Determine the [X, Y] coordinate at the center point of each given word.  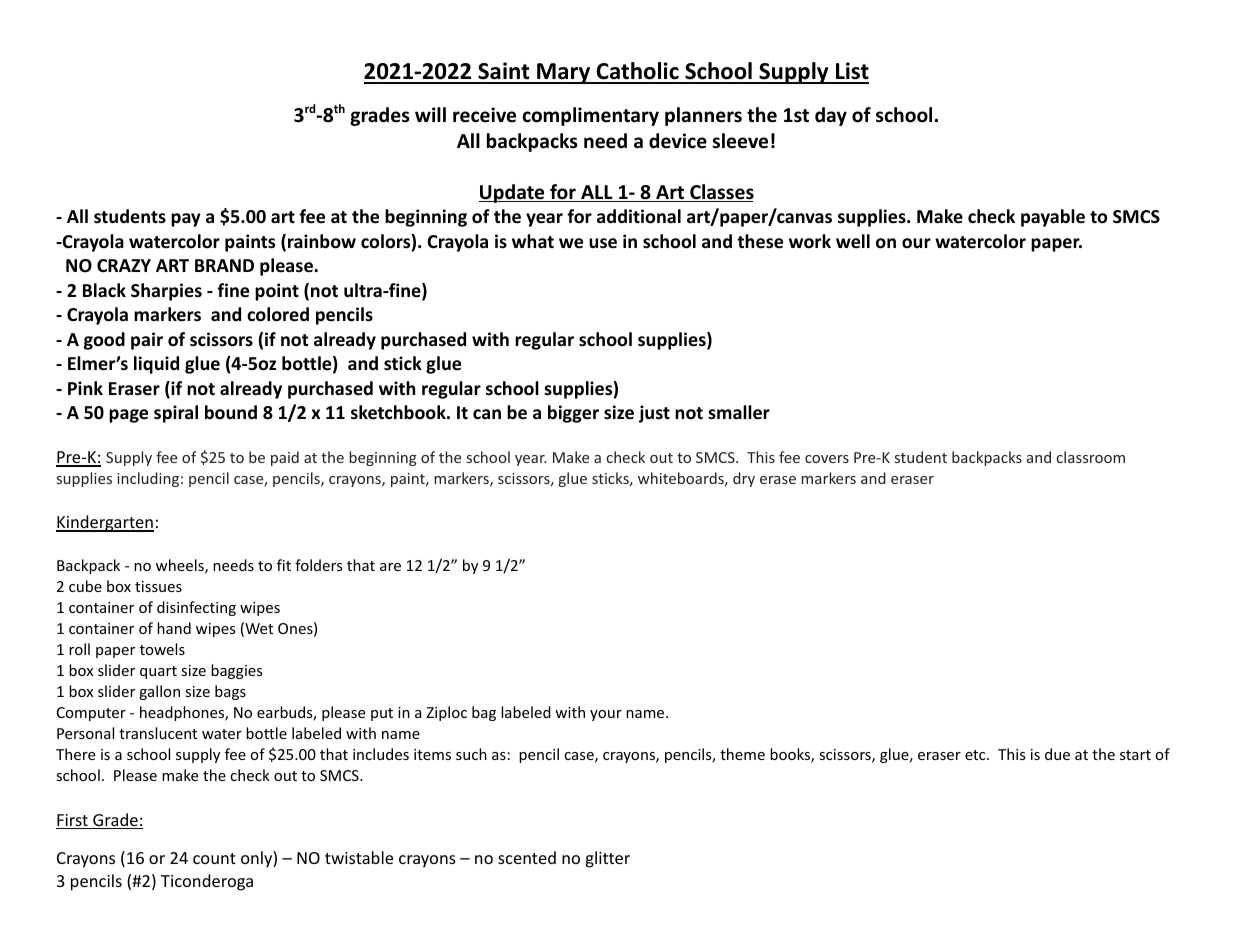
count [214, 858]
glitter [607, 859]
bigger [573, 414]
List [851, 72]
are [390, 567]
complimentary [590, 116]
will [430, 114]
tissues [158, 586]
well [853, 241]
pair [147, 341]
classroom [1091, 457]
